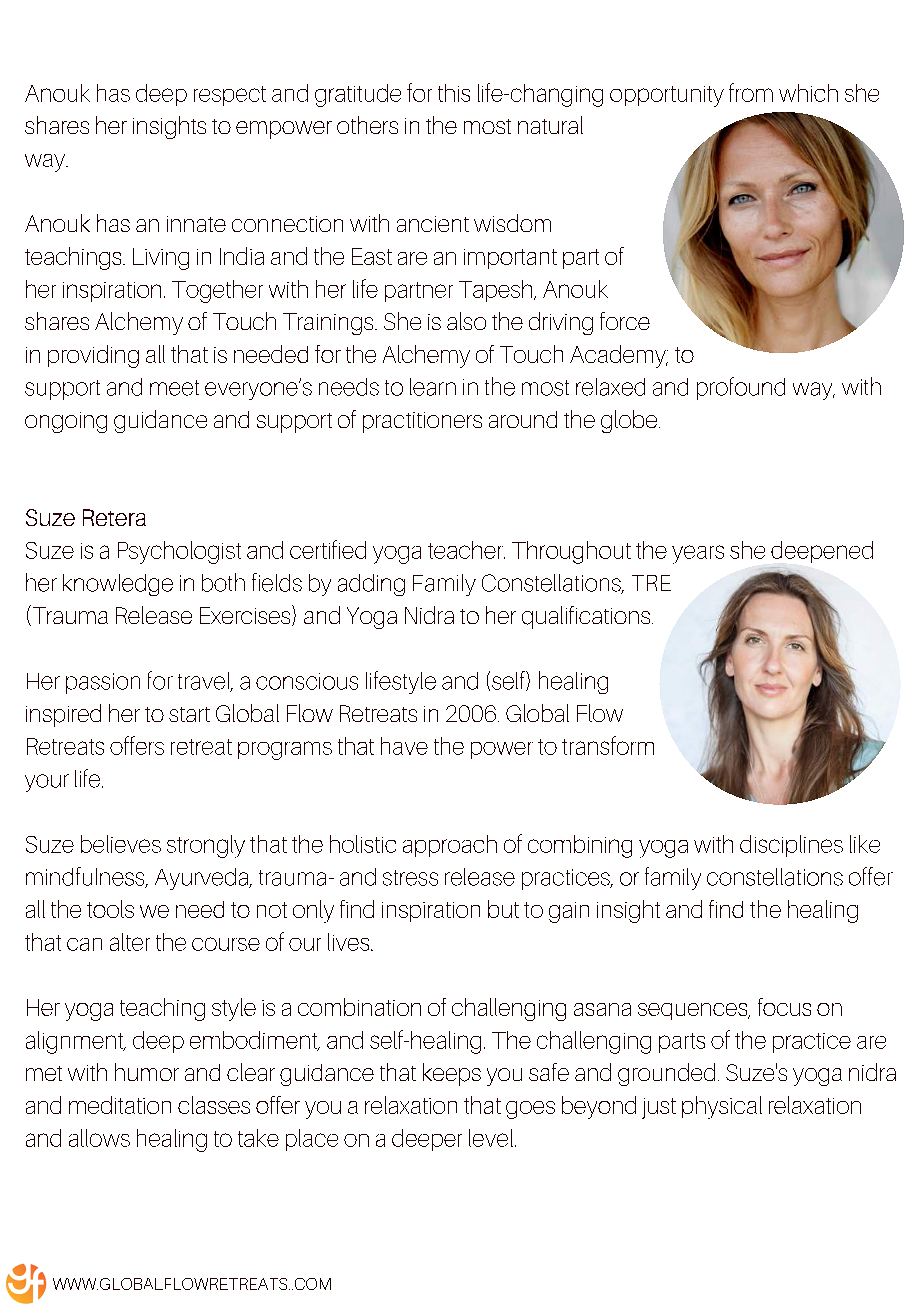  Describe the element at coordinates (118, 585) in the page. I see `knowledge` at that location.
